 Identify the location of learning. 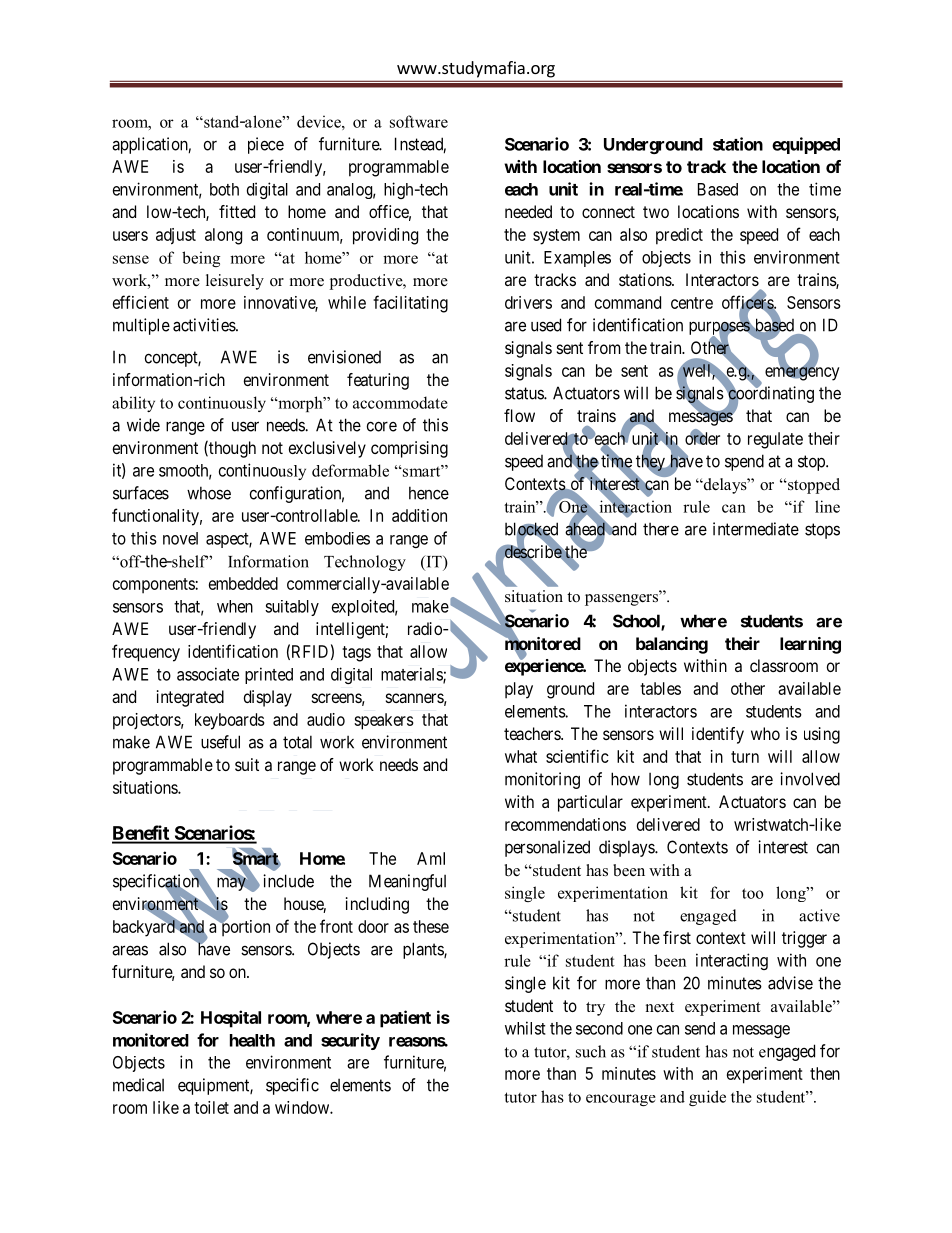
(810, 645).
